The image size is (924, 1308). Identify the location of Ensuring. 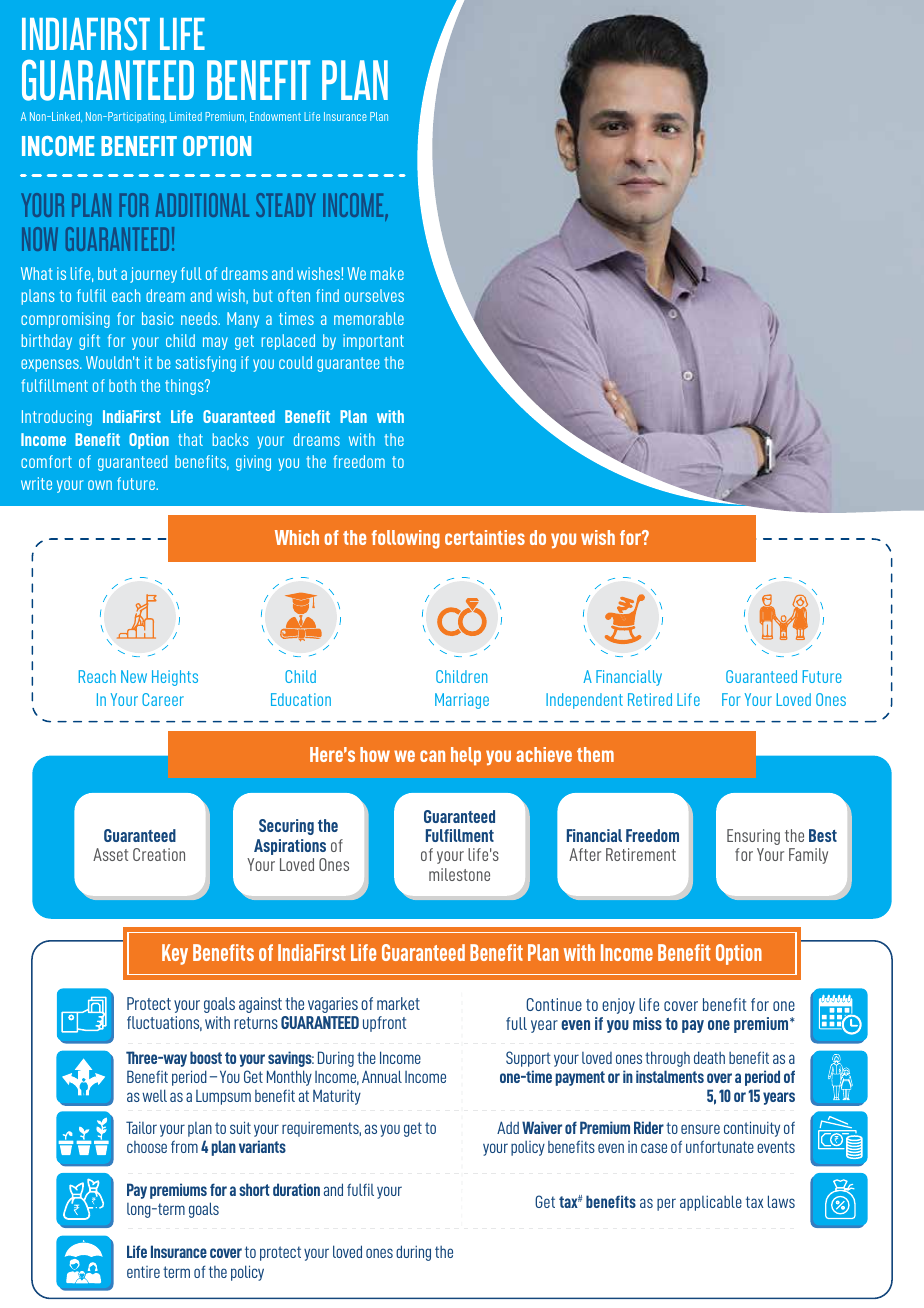
(753, 837).
